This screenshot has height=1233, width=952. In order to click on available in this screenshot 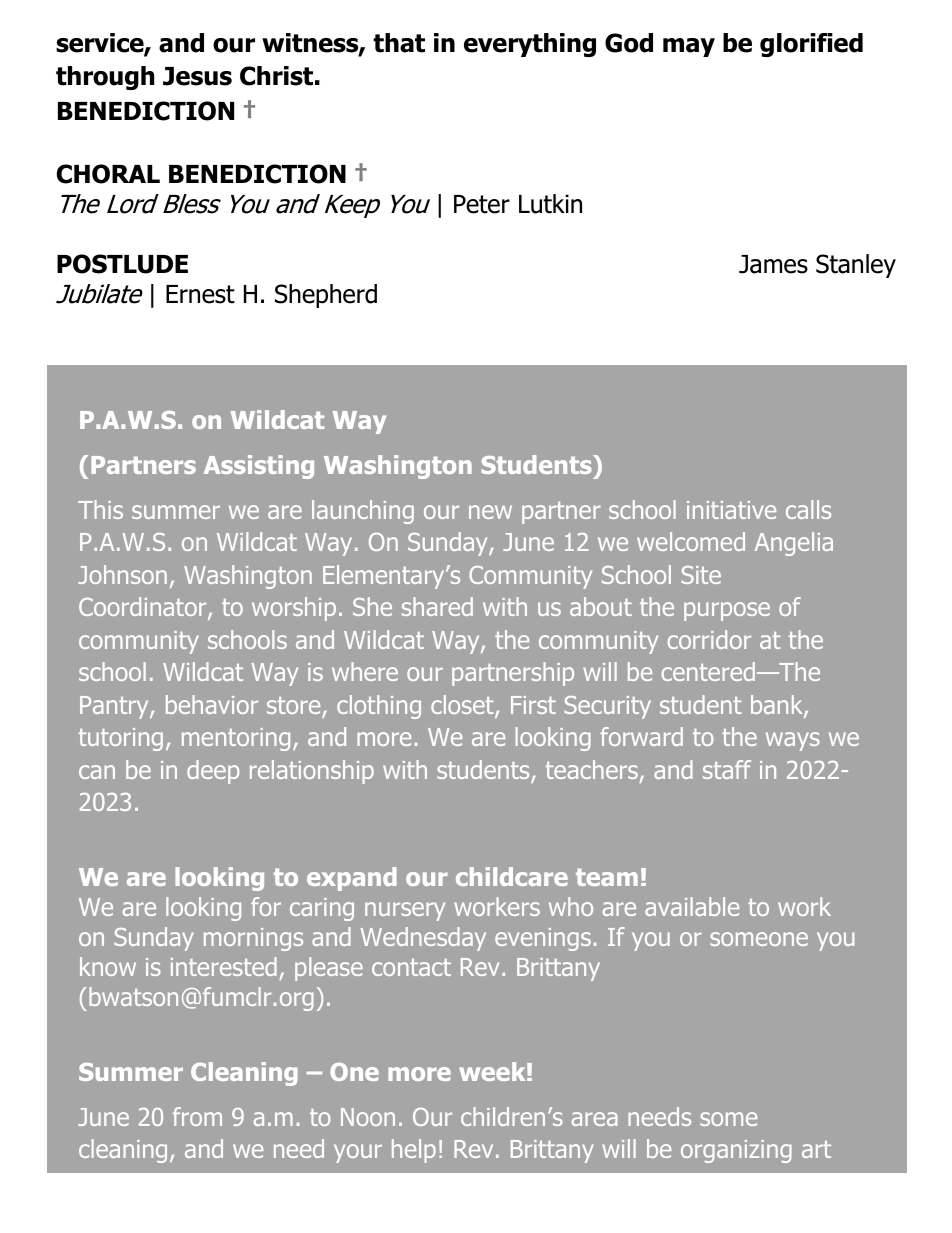, I will do `click(692, 906)`.
